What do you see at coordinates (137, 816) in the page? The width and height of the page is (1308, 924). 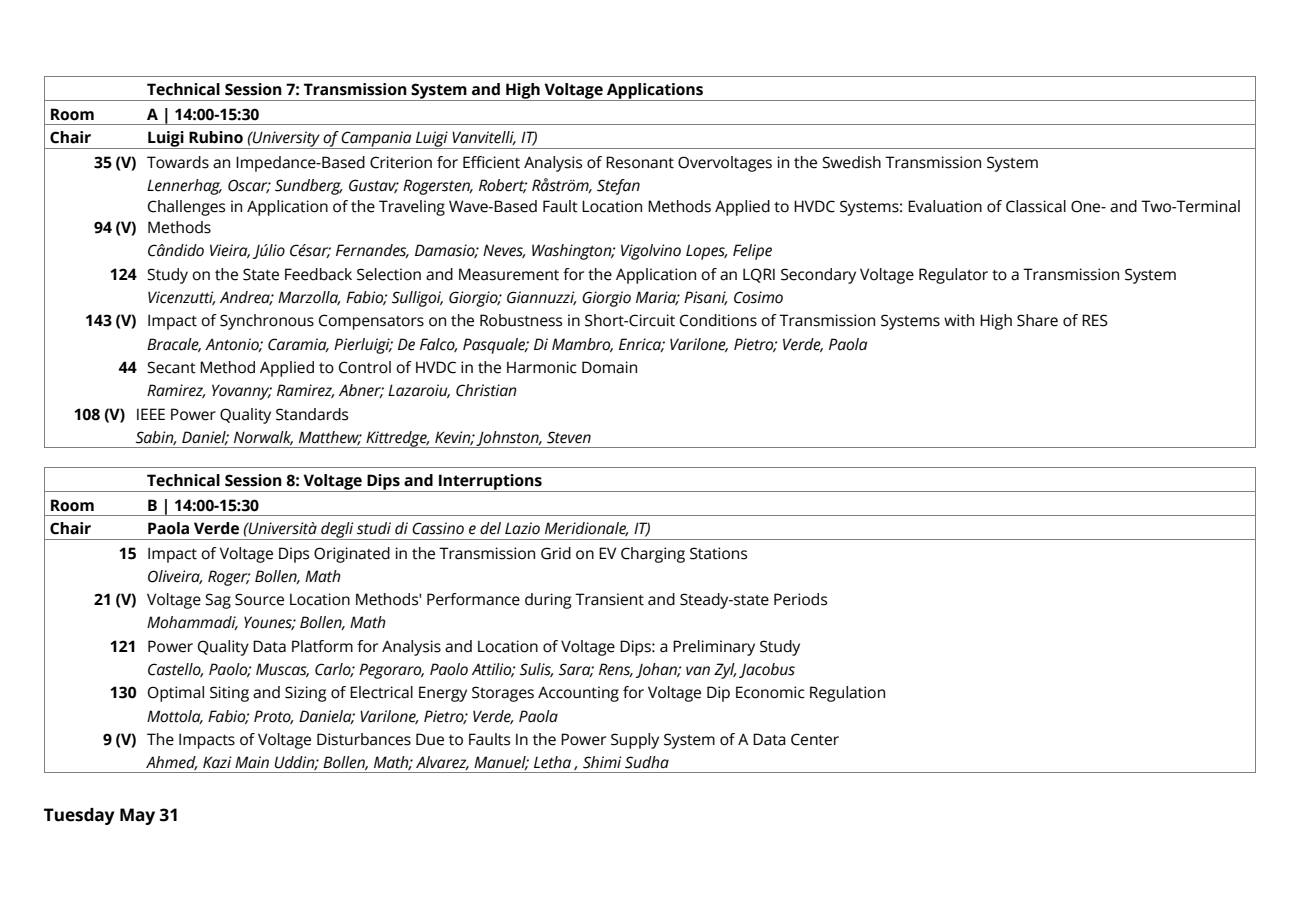 I see `May` at bounding box center [137, 816].
